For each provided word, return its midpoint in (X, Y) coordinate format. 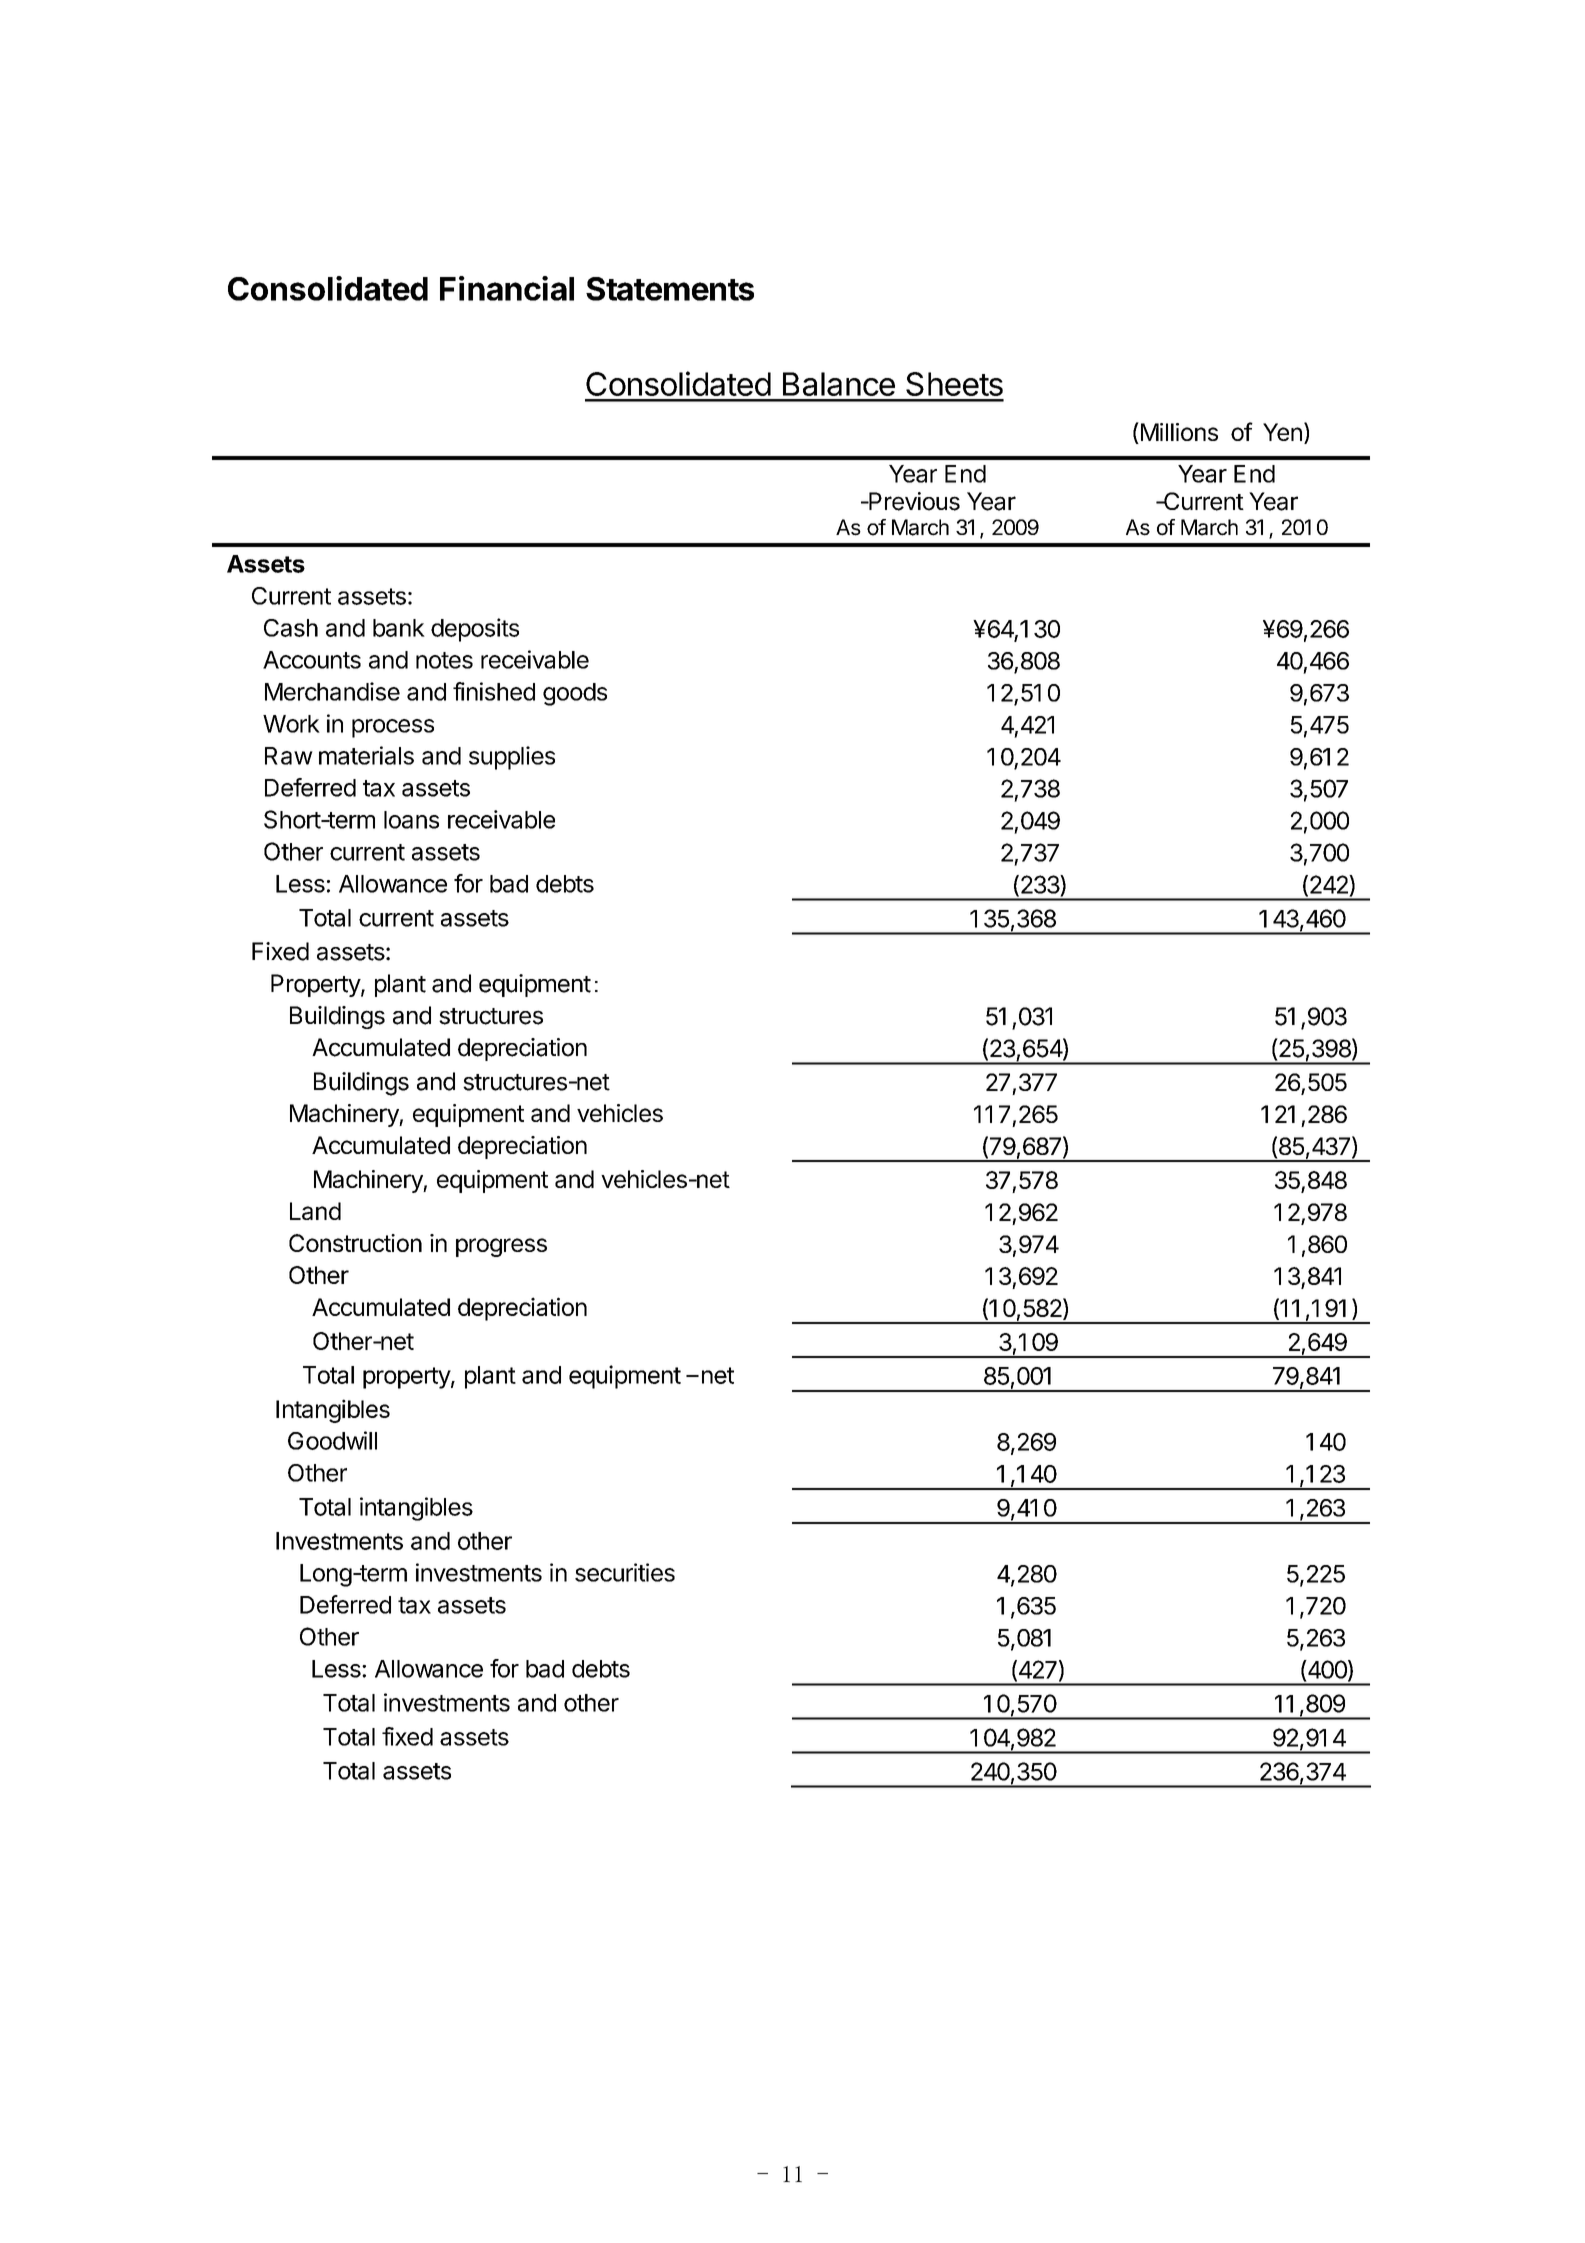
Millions (1178, 433)
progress (501, 1247)
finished (494, 691)
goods (575, 694)
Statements (670, 289)
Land (315, 1211)
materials (366, 755)
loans (411, 820)
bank (399, 628)
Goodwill (332, 1440)
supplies (512, 758)
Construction (355, 1243)
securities (625, 1572)
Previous (913, 501)
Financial (507, 288)
